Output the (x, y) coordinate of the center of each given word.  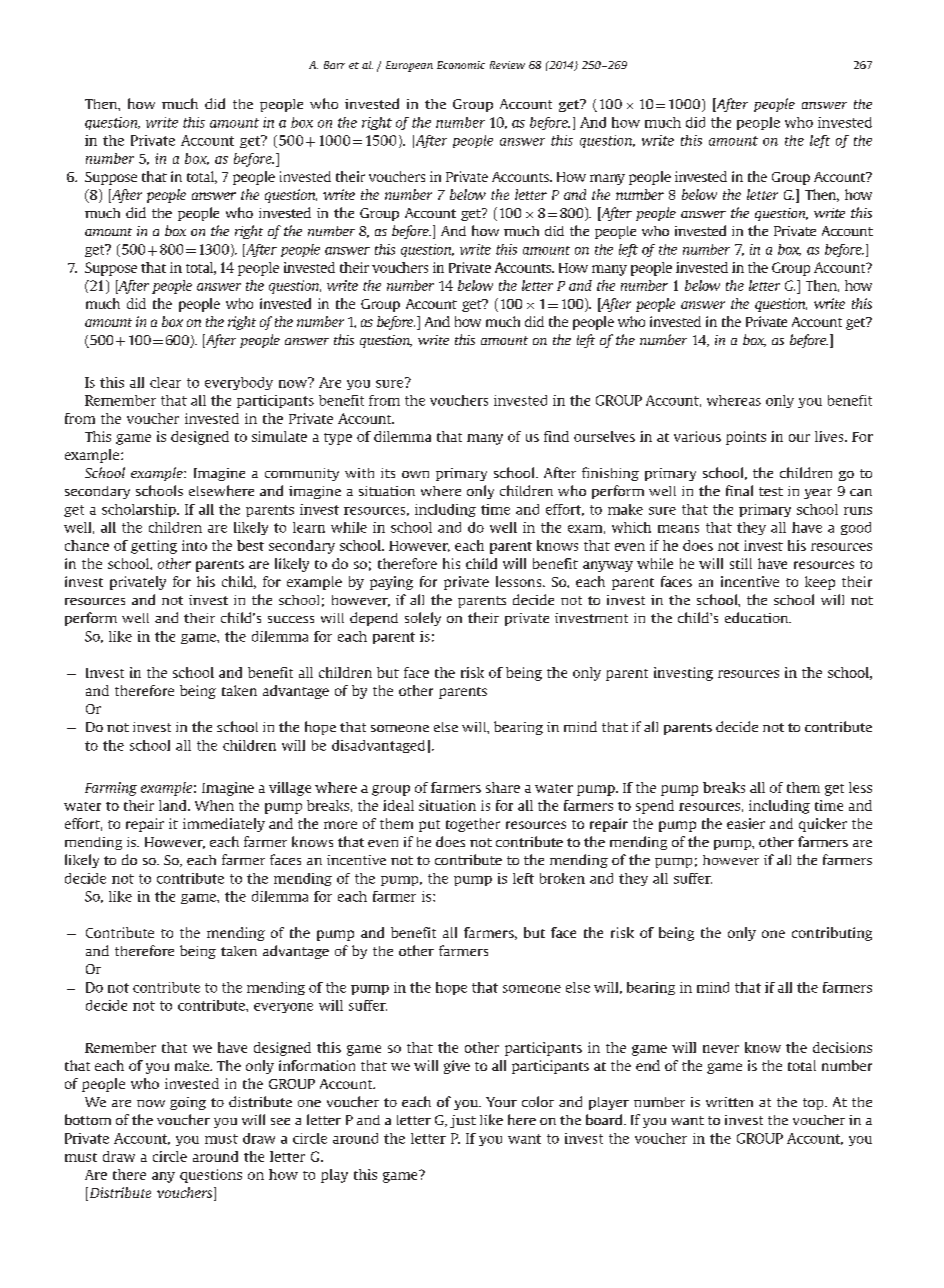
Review (507, 65)
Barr (334, 65)
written (729, 1102)
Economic (461, 65)
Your (501, 1102)
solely (423, 619)
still (741, 563)
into (194, 545)
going (188, 1103)
